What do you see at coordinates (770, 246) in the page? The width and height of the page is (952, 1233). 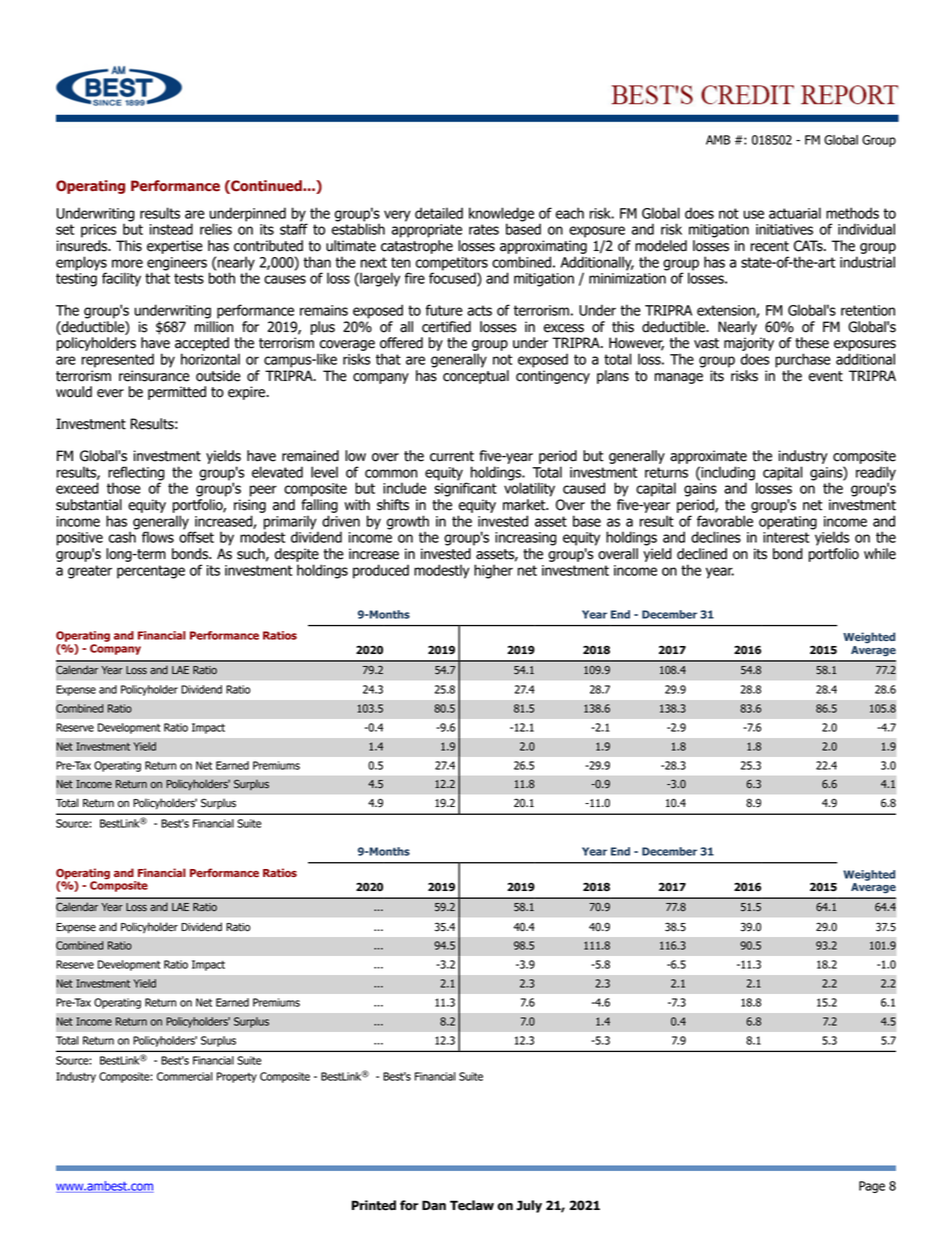 I see `recent` at bounding box center [770, 246].
